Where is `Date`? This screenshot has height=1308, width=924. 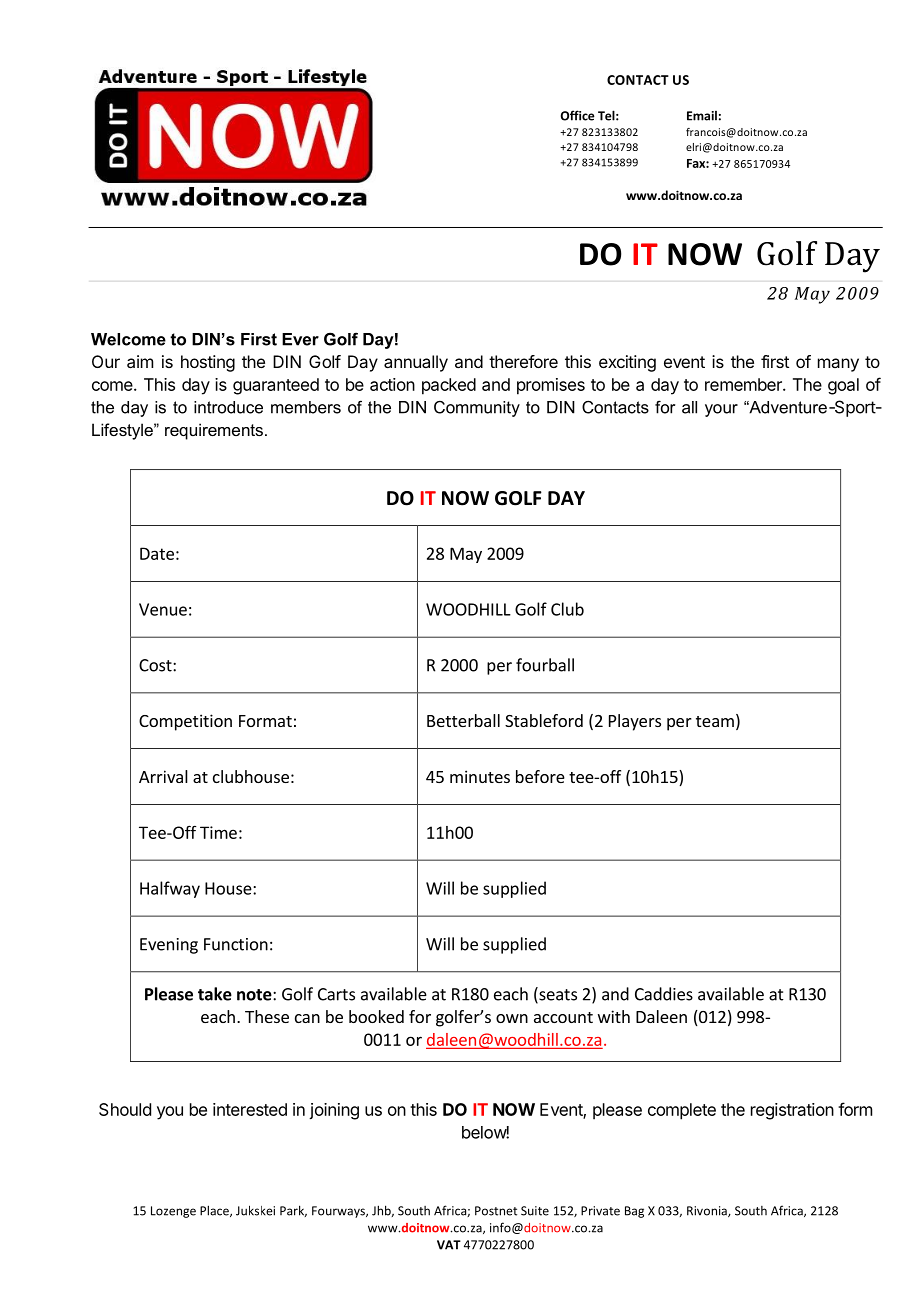
Date is located at coordinates (157, 553).
